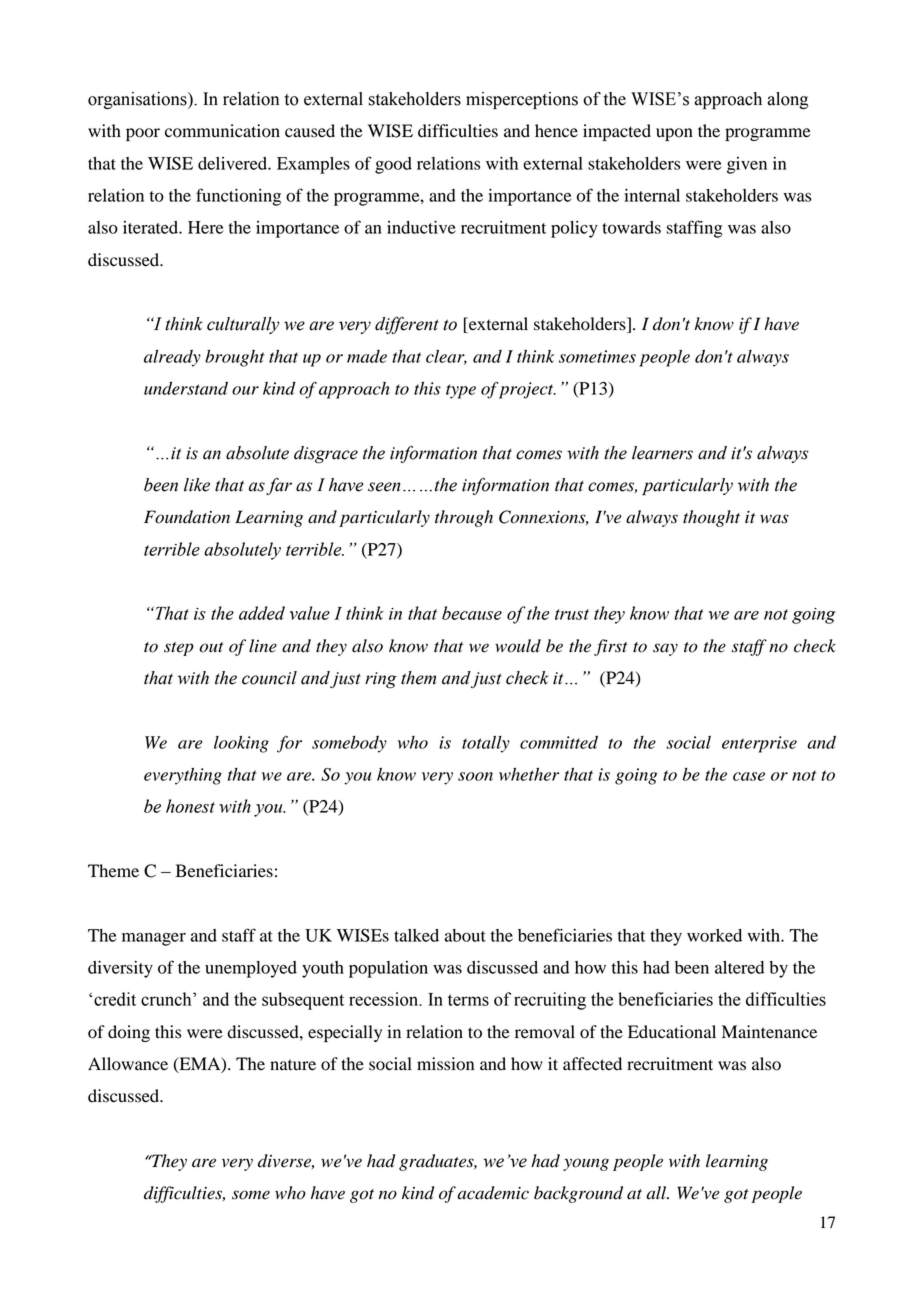 The width and height of the page is (924, 1308). What do you see at coordinates (222, 131) in the page?
I see `communication` at bounding box center [222, 131].
